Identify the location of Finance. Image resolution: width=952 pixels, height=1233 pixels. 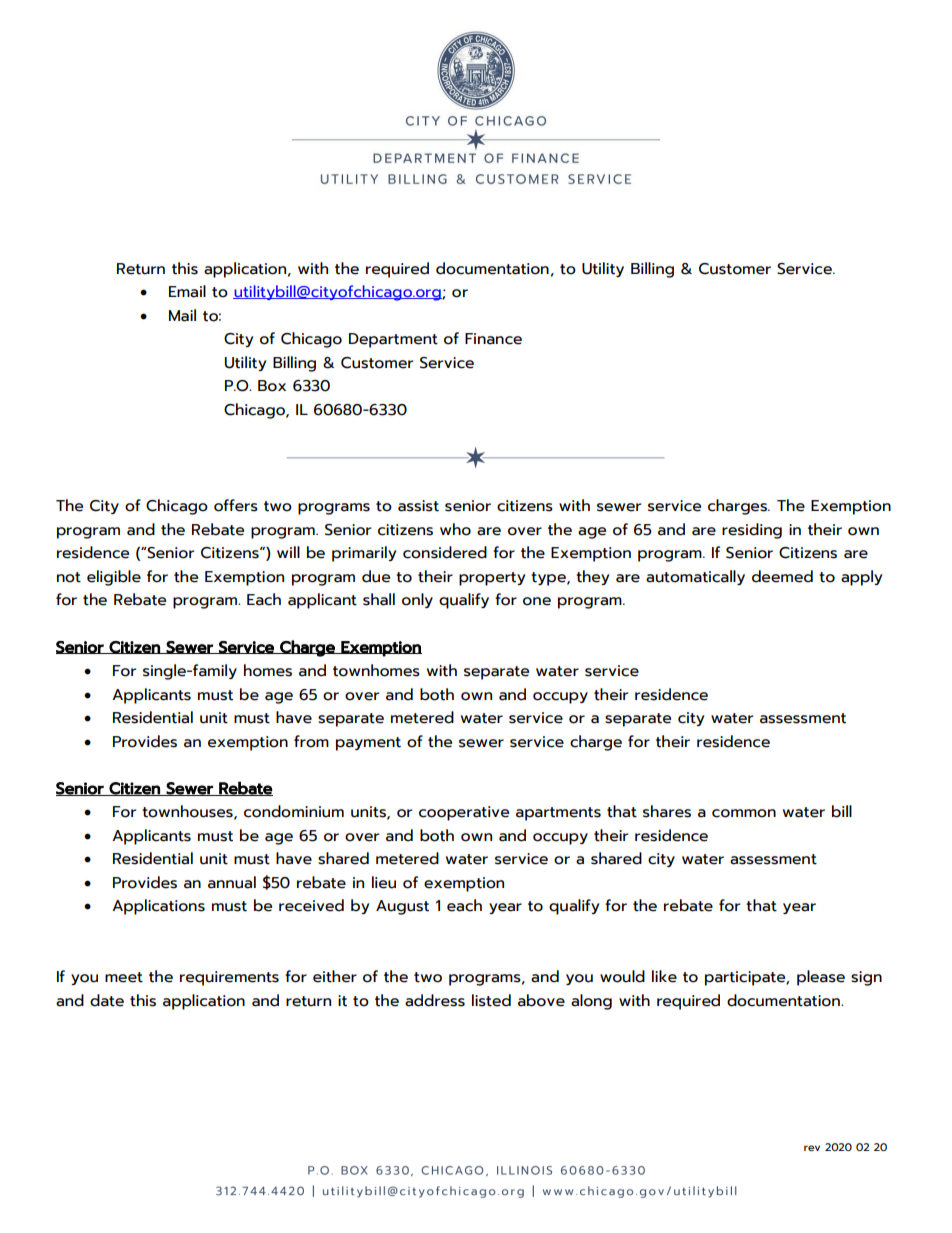
(493, 339).
